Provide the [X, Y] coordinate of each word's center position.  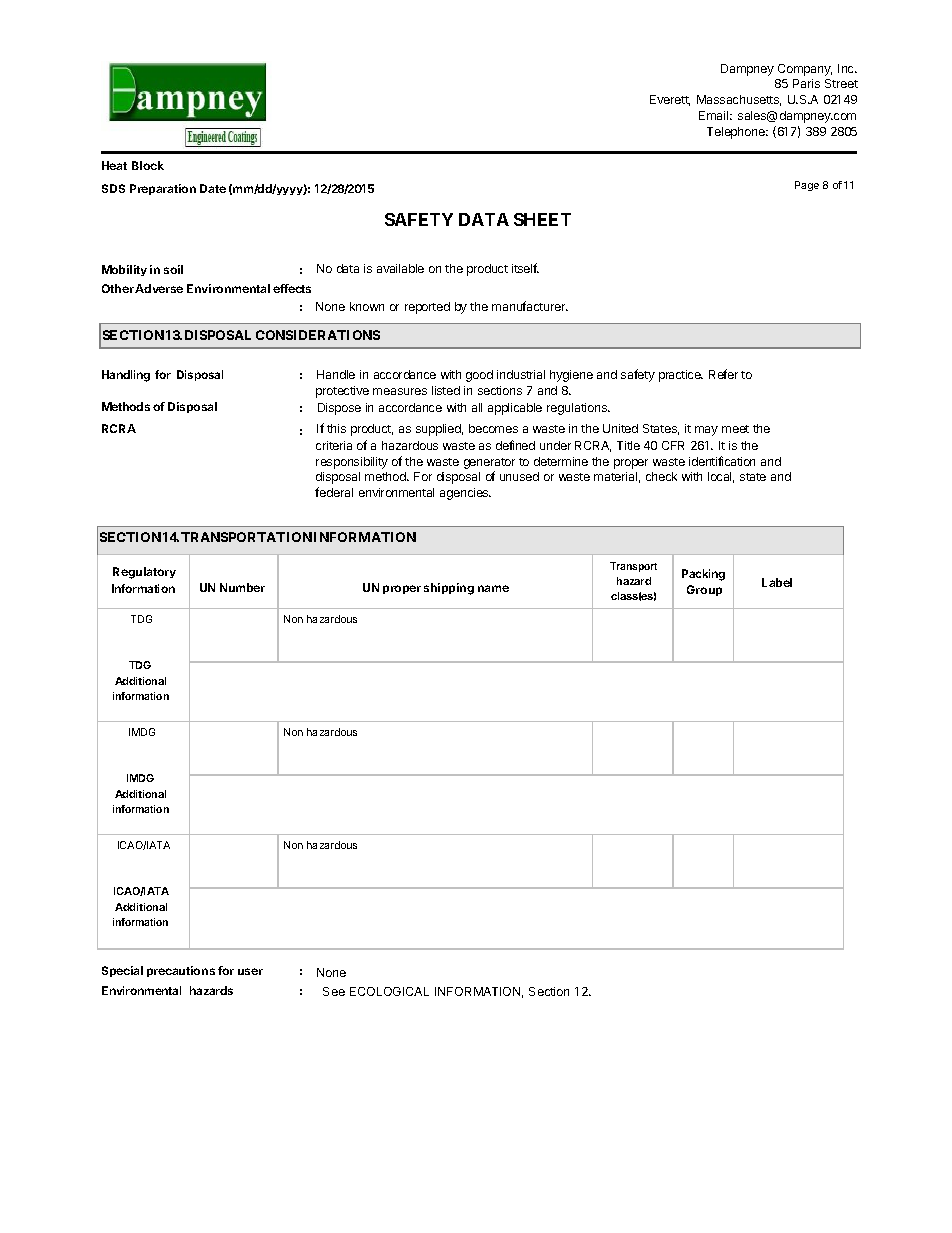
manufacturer [530, 306]
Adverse [159, 288]
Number [242, 587]
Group [704, 590]
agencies [465, 494]
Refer [723, 374]
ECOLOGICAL [389, 991]
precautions [181, 971]
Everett [670, 100]
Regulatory [144, 573]
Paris [806, 83]
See [334, 991]
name [493, 588]
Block [148, 165]
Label [777, 582]
